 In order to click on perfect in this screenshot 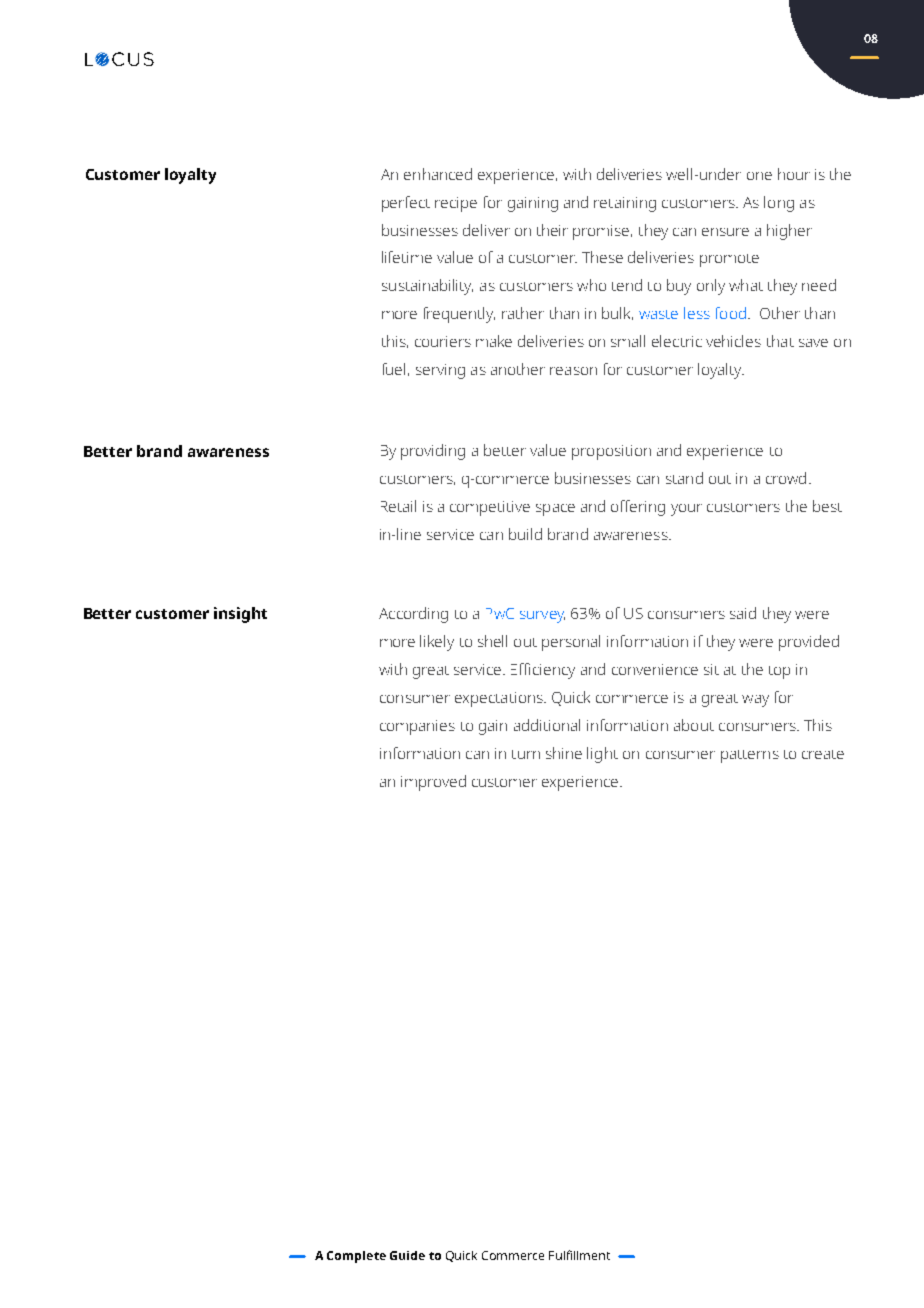, I will do `click(406, 204)`.
